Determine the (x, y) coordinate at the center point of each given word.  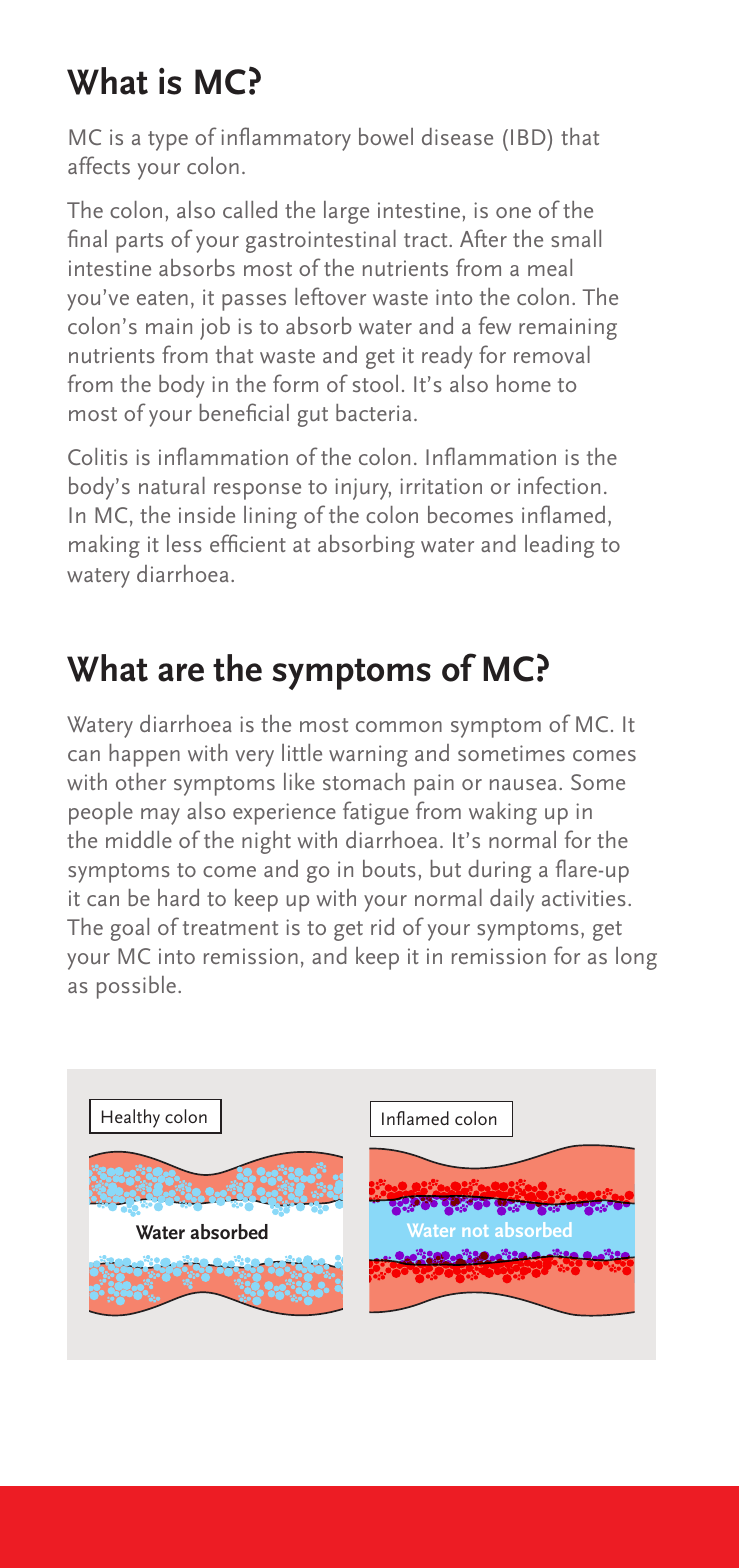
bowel (386, 136)
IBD (529, 137)
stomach (364, 781)
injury (363, 489)
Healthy (131, 1118)
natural (172, 485)
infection (559, 485)
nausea (523, 784)
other (141, 781)
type (168, 141)
